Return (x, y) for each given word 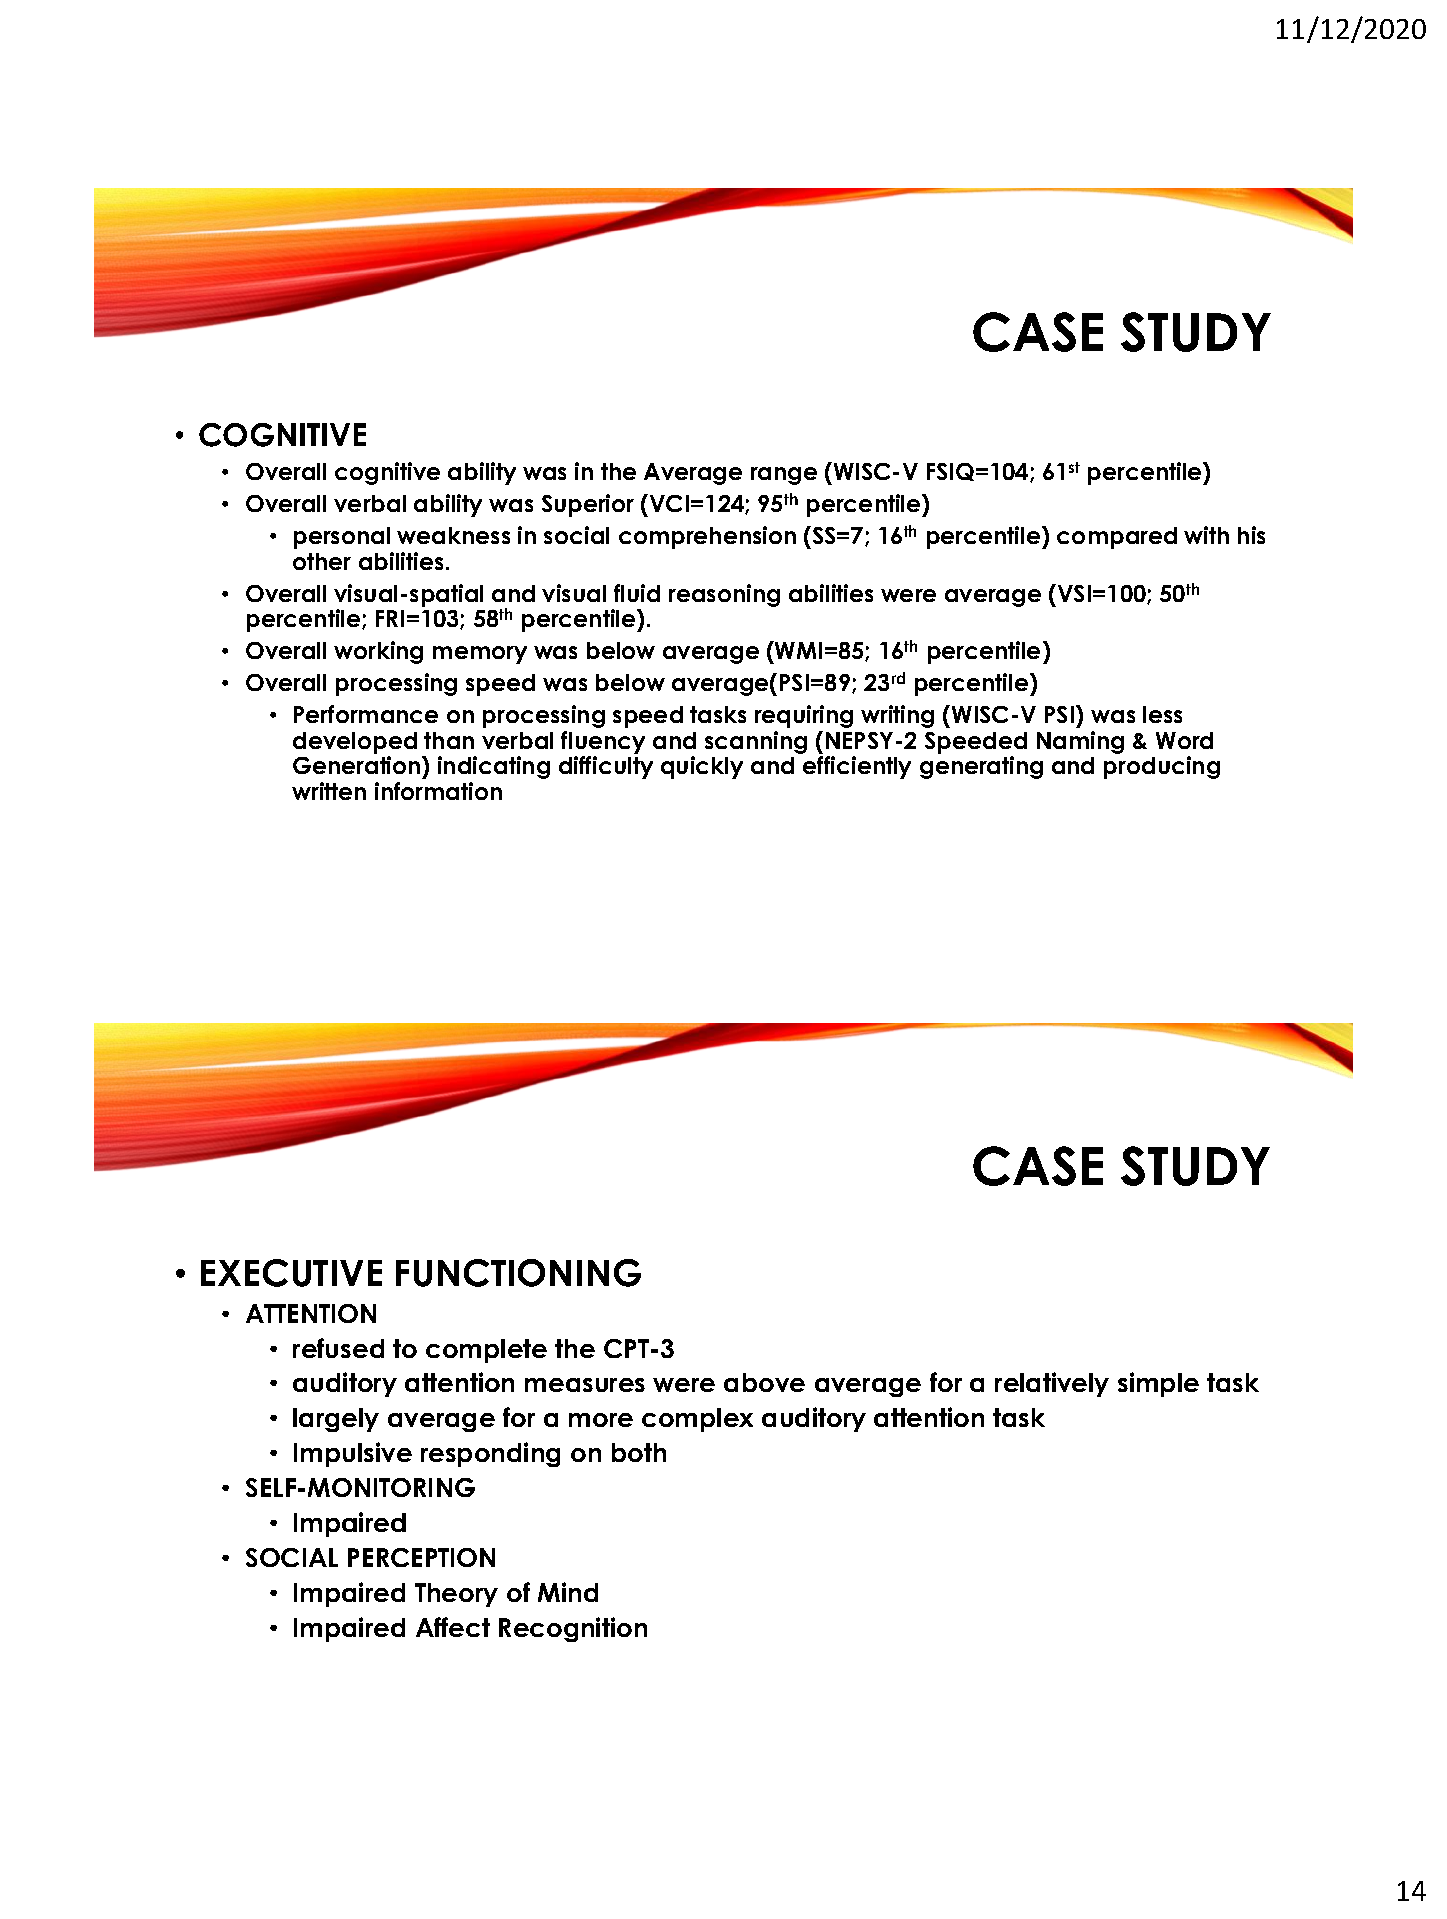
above (764, 1382)
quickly (702, 767)
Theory (456, 1595)
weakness (453, 535)
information (438, 791)
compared (1117, 538)
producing (1162, 767)
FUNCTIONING (518, 1273)
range (784, 476)
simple (1158, 1384)
